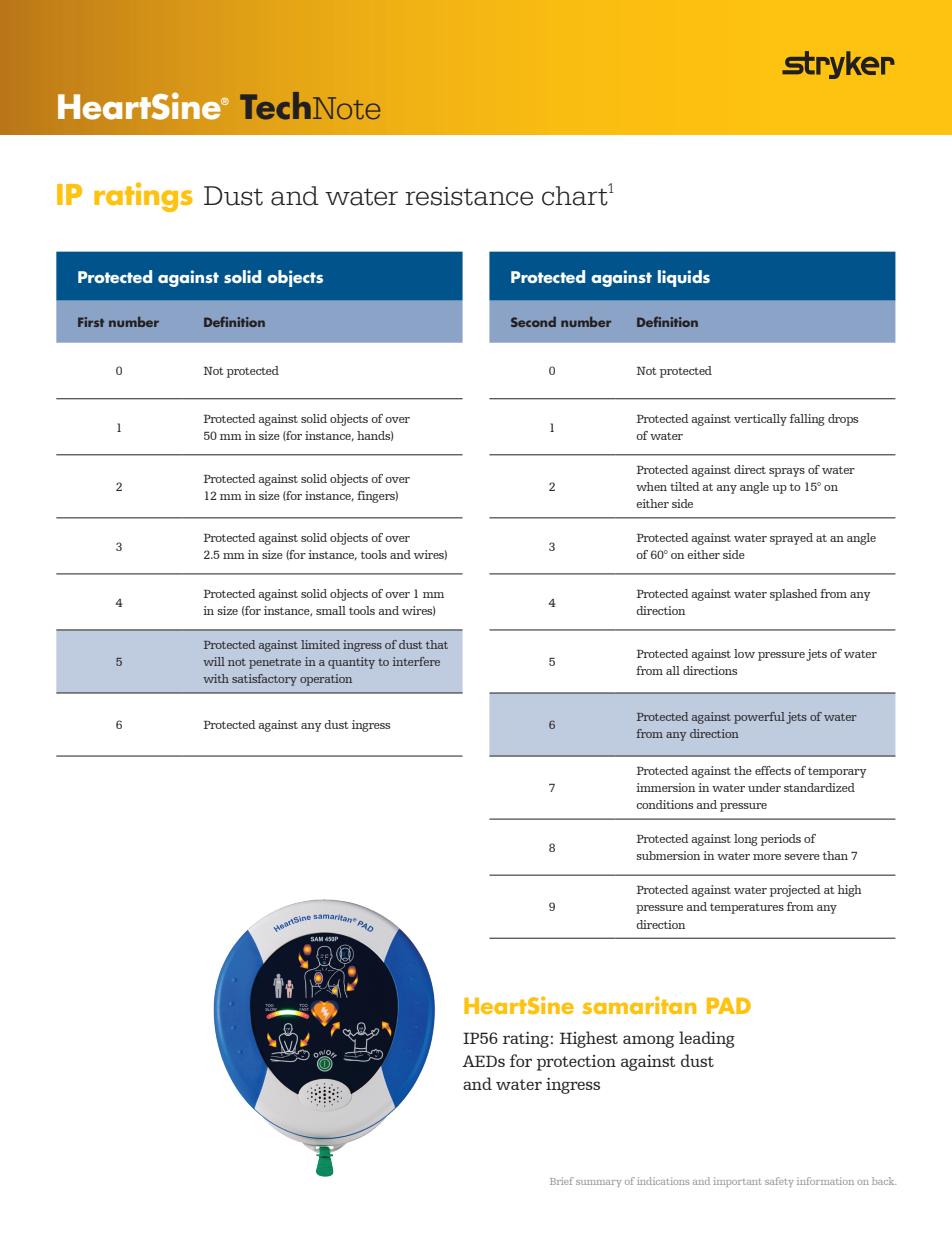 This page has width=952, height=1233. What do you see at coordinates (684, 278) in the page?
I see `liquids` at bounding box center [684, 278].
